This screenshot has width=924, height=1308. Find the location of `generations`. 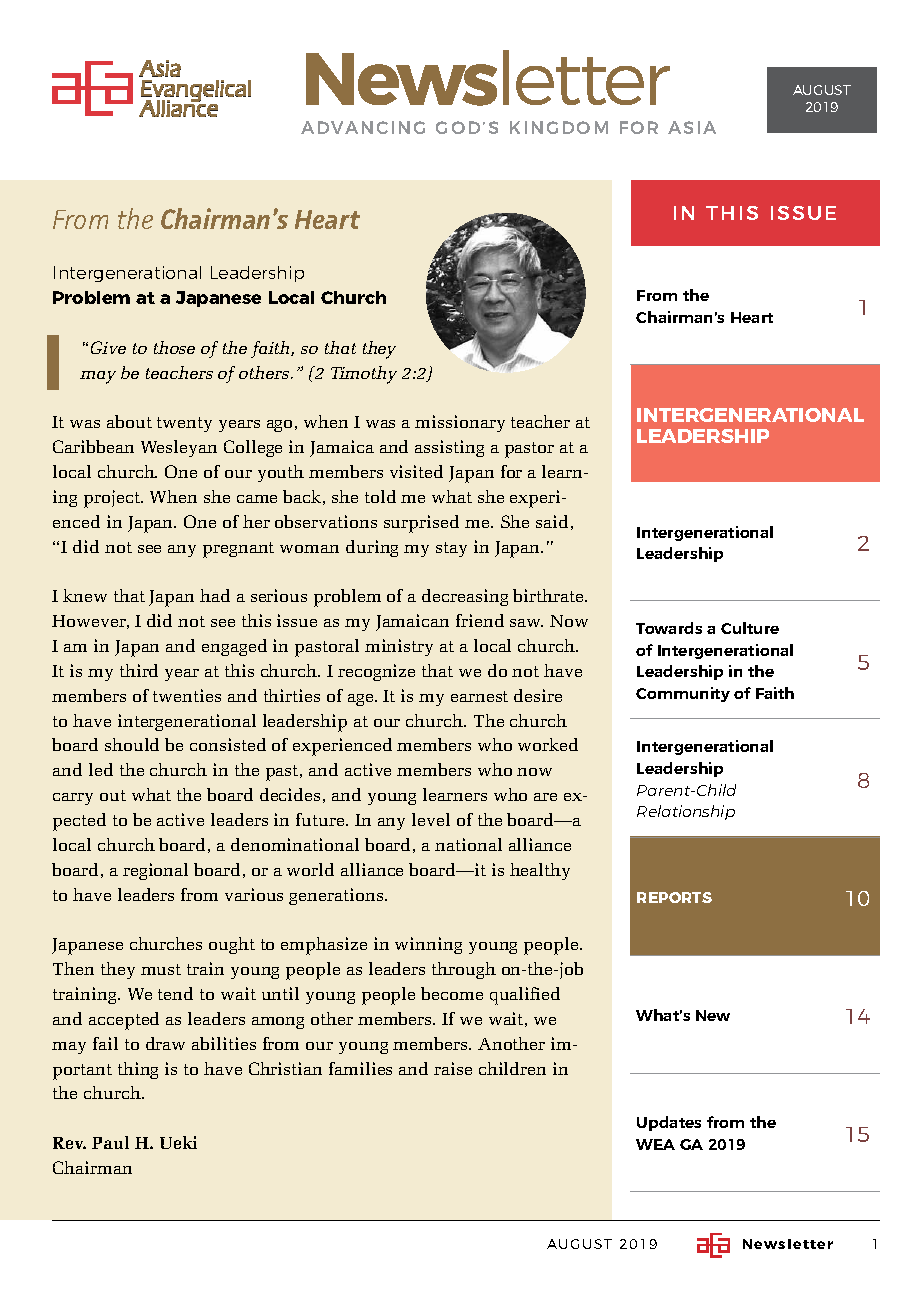

generations is located at coordinates (337, 896).
